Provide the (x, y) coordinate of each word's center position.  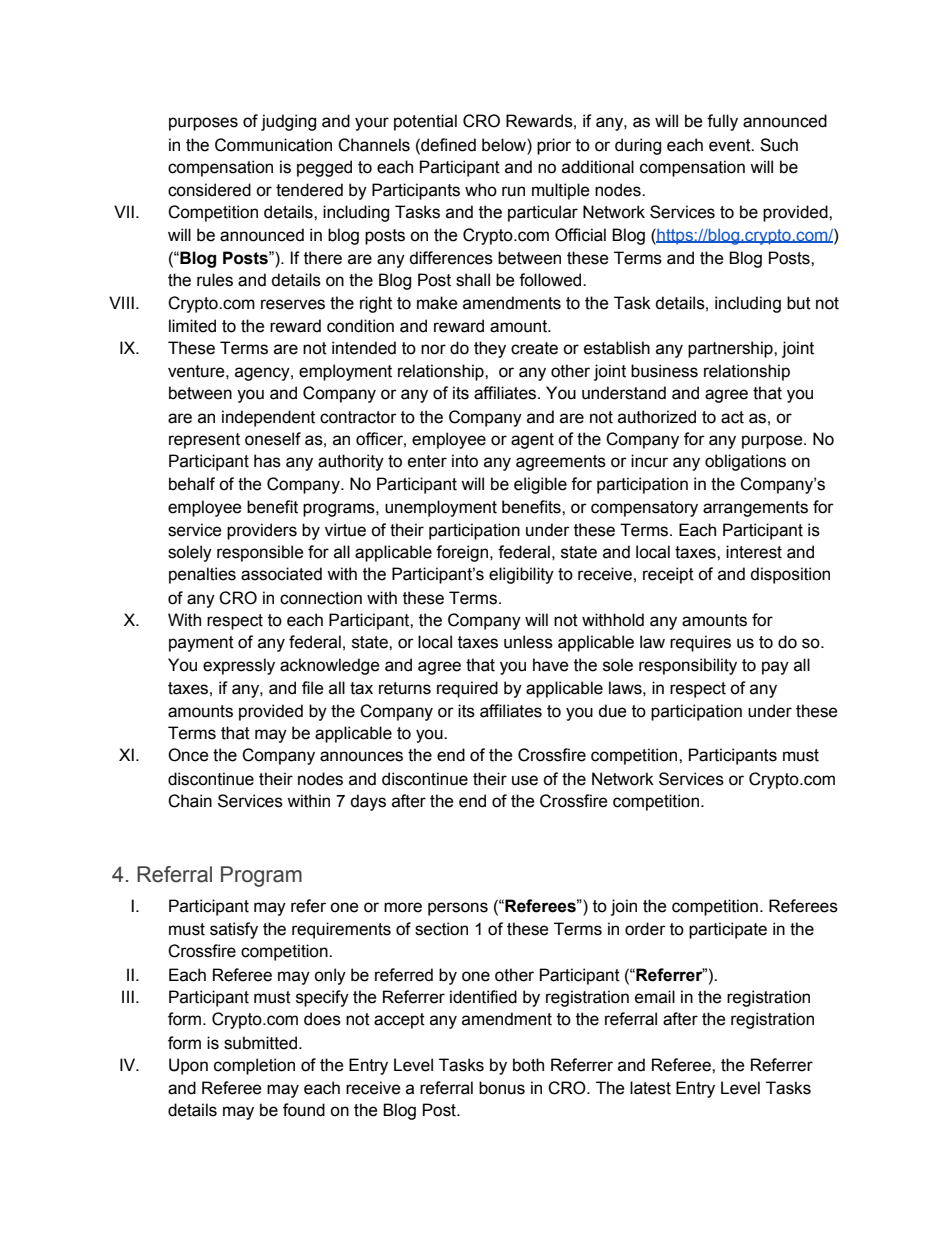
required (467, 689)
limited (192, 326)
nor (433, 349)
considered (209, 190)
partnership (731, 349)
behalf (192, 484)
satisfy (234, 930)
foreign (463, 553)
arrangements (755, 509)
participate (728, 930)
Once (188, 755)
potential (425, 122)
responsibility (688, 666)
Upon (188, 1066)
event (731, 145)
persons (458, 909)
